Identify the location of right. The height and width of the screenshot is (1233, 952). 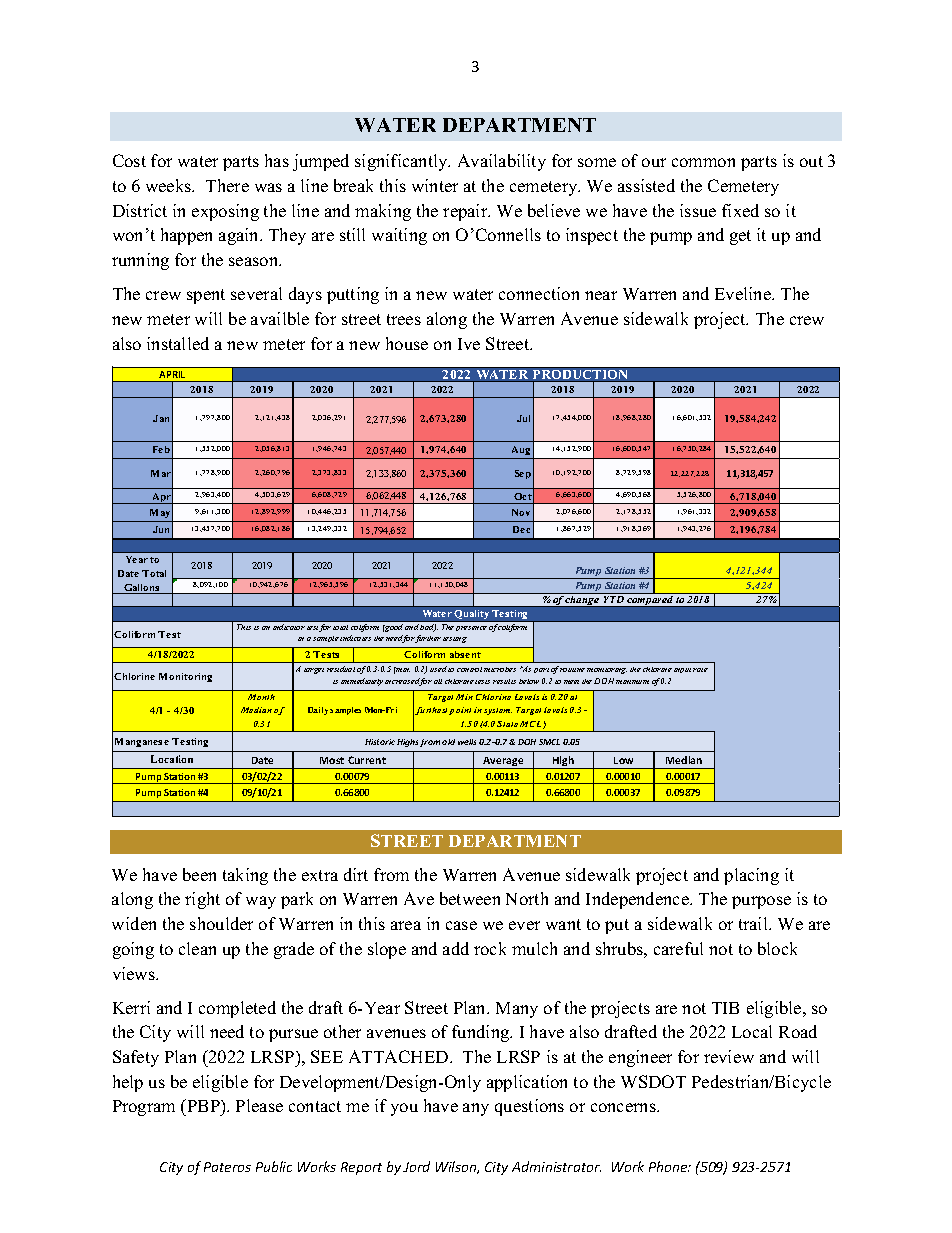
(202, 900).
